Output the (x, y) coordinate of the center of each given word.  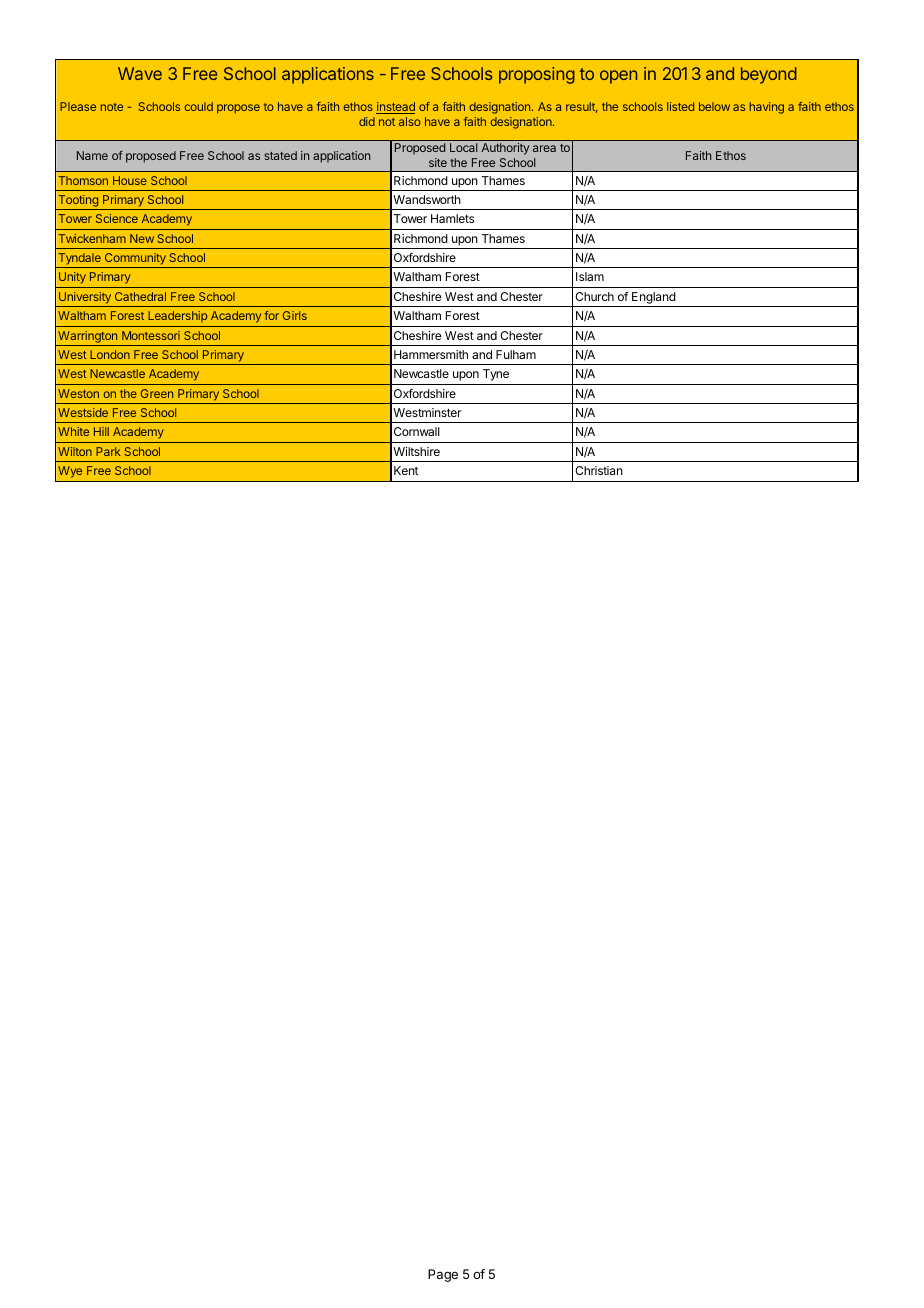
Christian (599, 470)
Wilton (75, 451)
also (410, 121)
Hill (101, 431)
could (198, 106)
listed (680, 106)
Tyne (496, 375)
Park (108, 451)
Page (443, 1275)
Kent (406, 470)
